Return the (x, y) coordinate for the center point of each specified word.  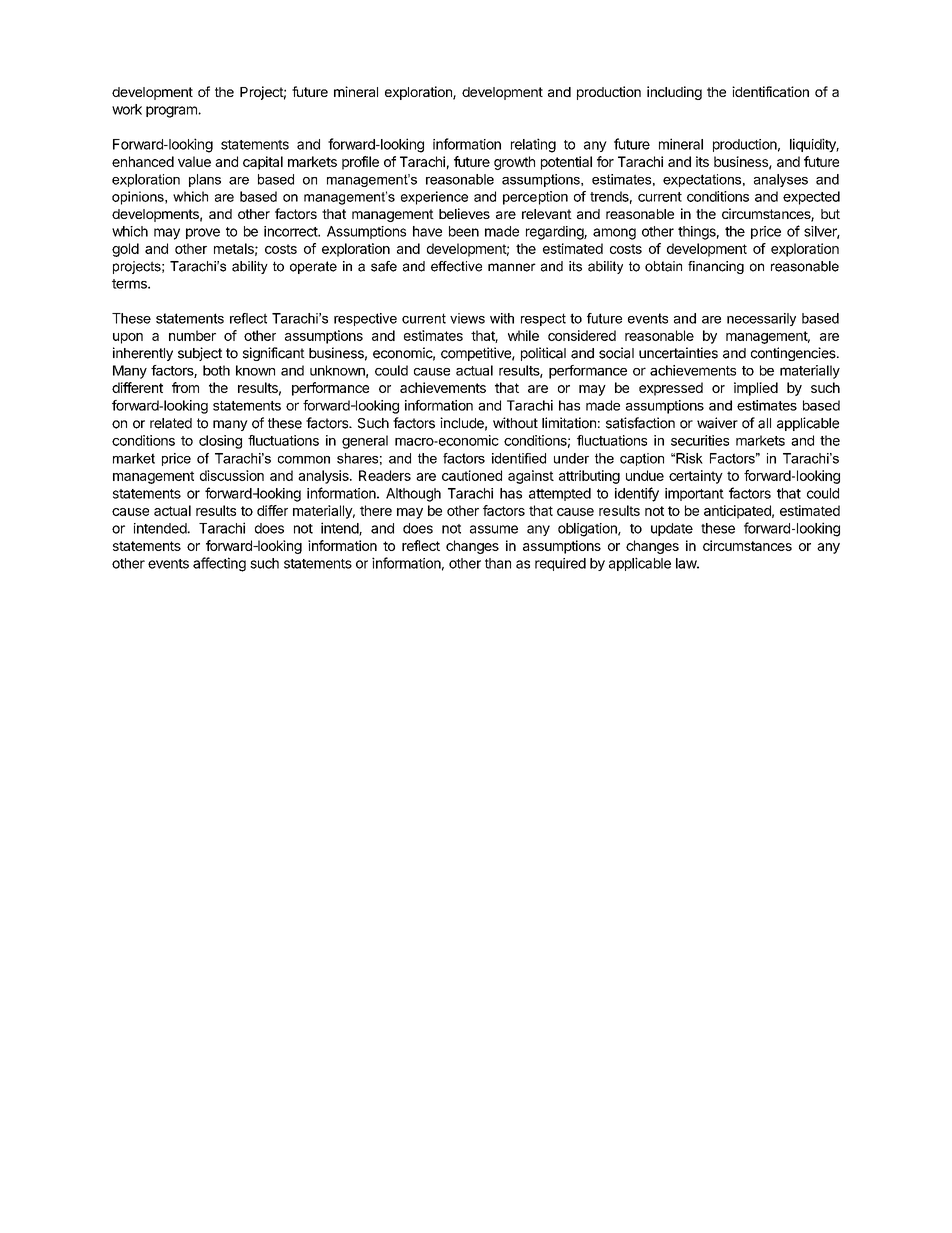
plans (205, 180)
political (543, 354)
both (216, 370)
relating (533, 145)
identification (770, 91)
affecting (219, 564)
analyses (781, 180)
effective (456, 266)
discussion (232, 475)
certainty (696, 477)
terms (130, 284)
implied (756, 389)
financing (716, 267)
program (172, 112)
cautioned (472, 475)
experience (434, 198)
